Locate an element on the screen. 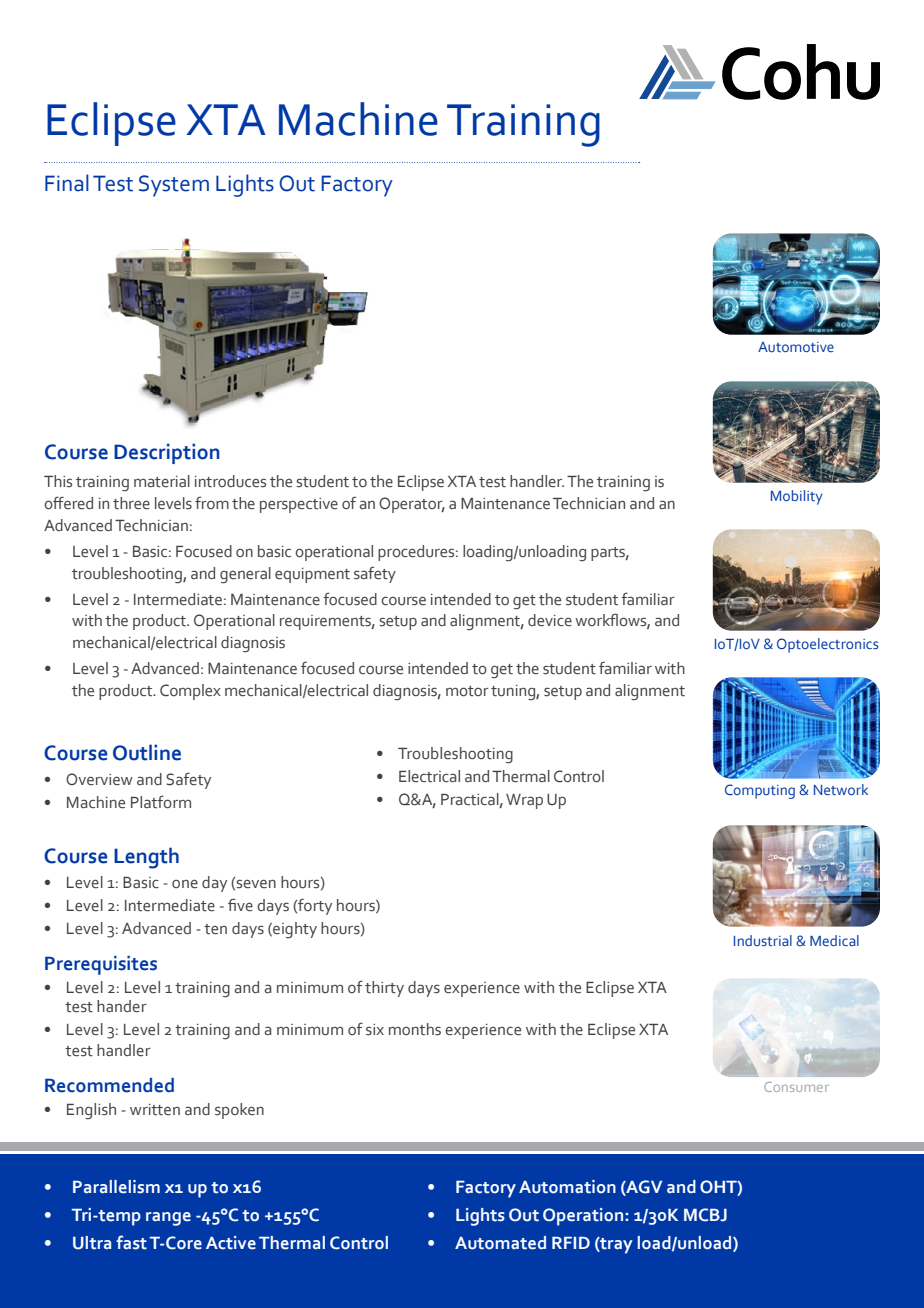 This screenshot has height=1308, width=924. Prerequisites is located at coordinates (101, 965).
